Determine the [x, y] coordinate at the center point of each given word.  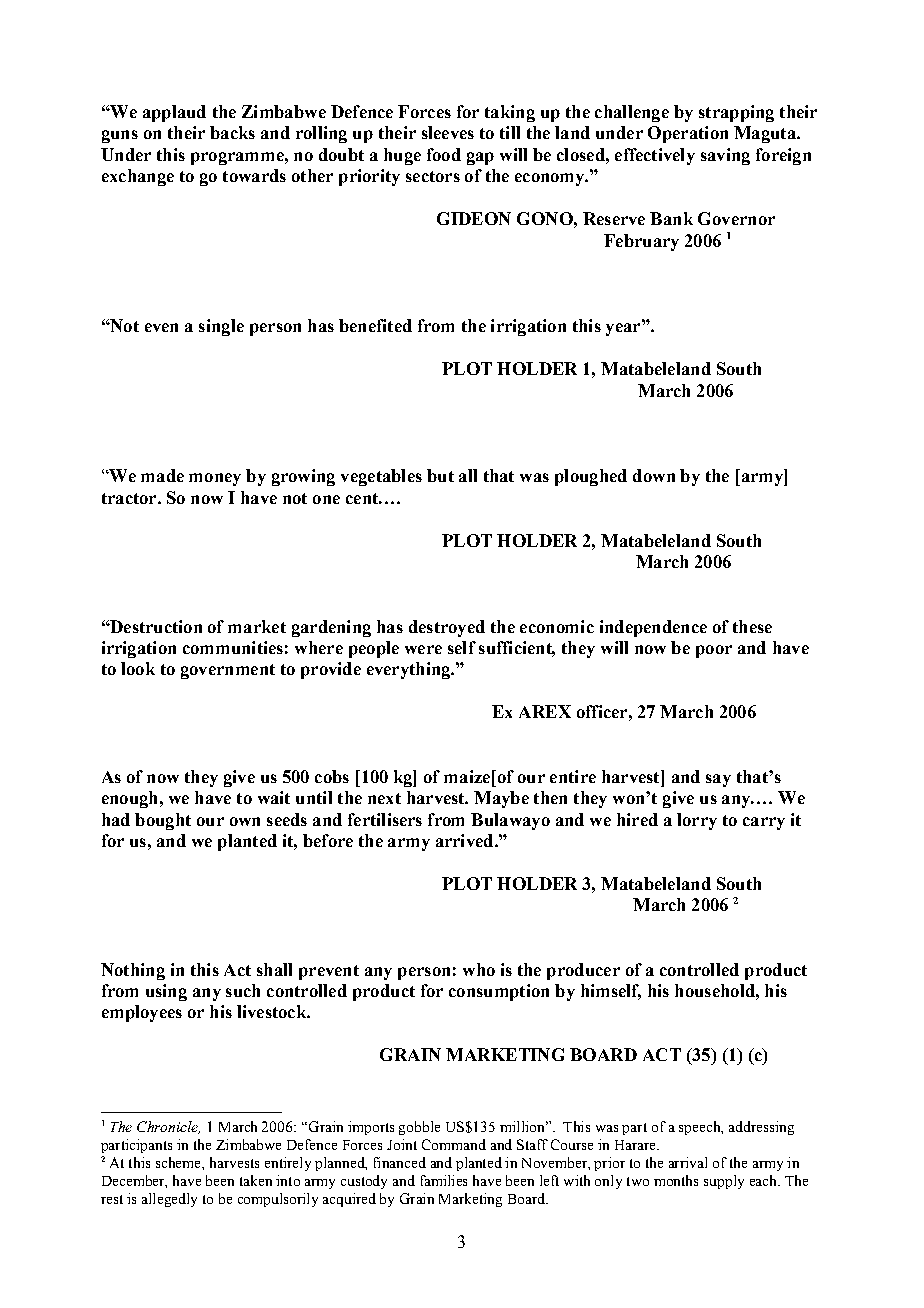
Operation [688, 134]
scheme [179, 1162]
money [215, 479]
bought [163, 821]
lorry [697, 821]
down [654, 475]
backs [232, 132]
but [440, 475]
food [444, 154]
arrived [466, 840]
